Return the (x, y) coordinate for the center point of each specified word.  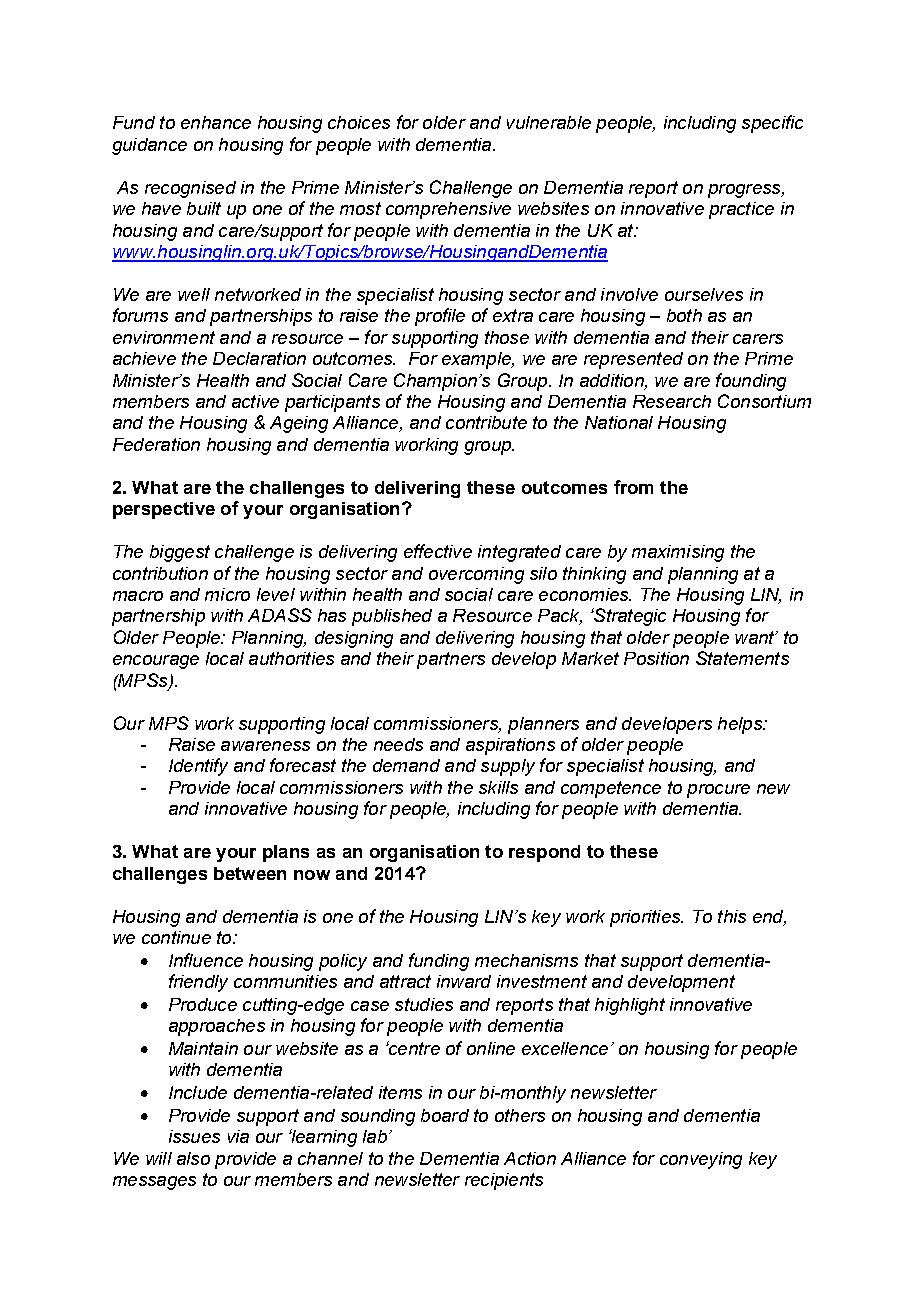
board (445, 1115)
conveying (701, 1160)
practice (741, 210)
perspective (164, 510)
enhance (216, 122)
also (193, 1158)
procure (718, 791)
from (633, 487)
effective (438, 551)
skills (498, 787)
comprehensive (448, 210)
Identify (198, 767)
